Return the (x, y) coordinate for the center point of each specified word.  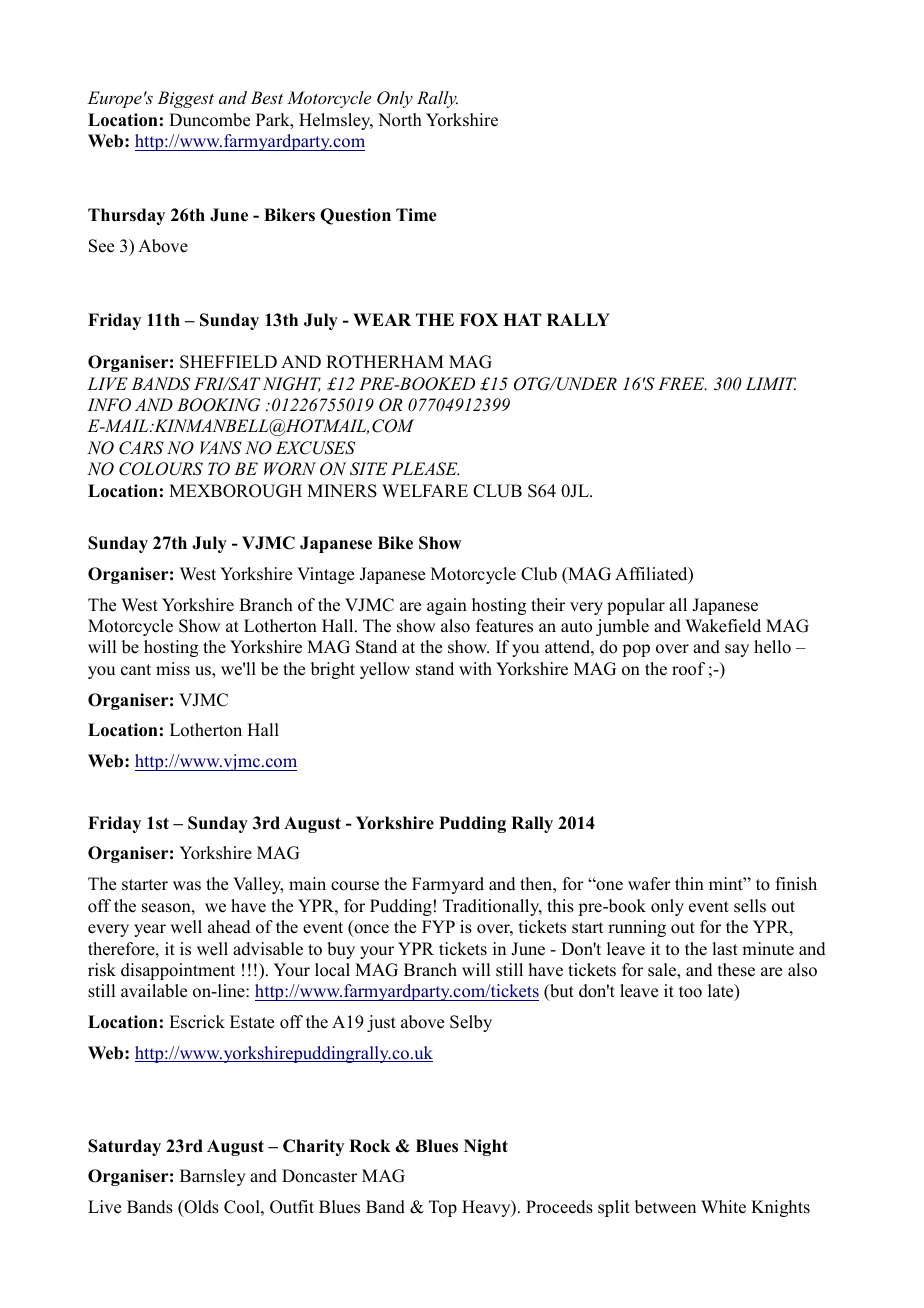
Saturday (124, 1147)
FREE (682, 383)
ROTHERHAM (385, 362)
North (400, 120)
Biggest (185, 99)
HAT (522, 319)
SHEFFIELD (228, 362)
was (187, 886)
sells (750, 906)
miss (173, 669)
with (475, 668)
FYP (438, 926)
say (737, 650)
